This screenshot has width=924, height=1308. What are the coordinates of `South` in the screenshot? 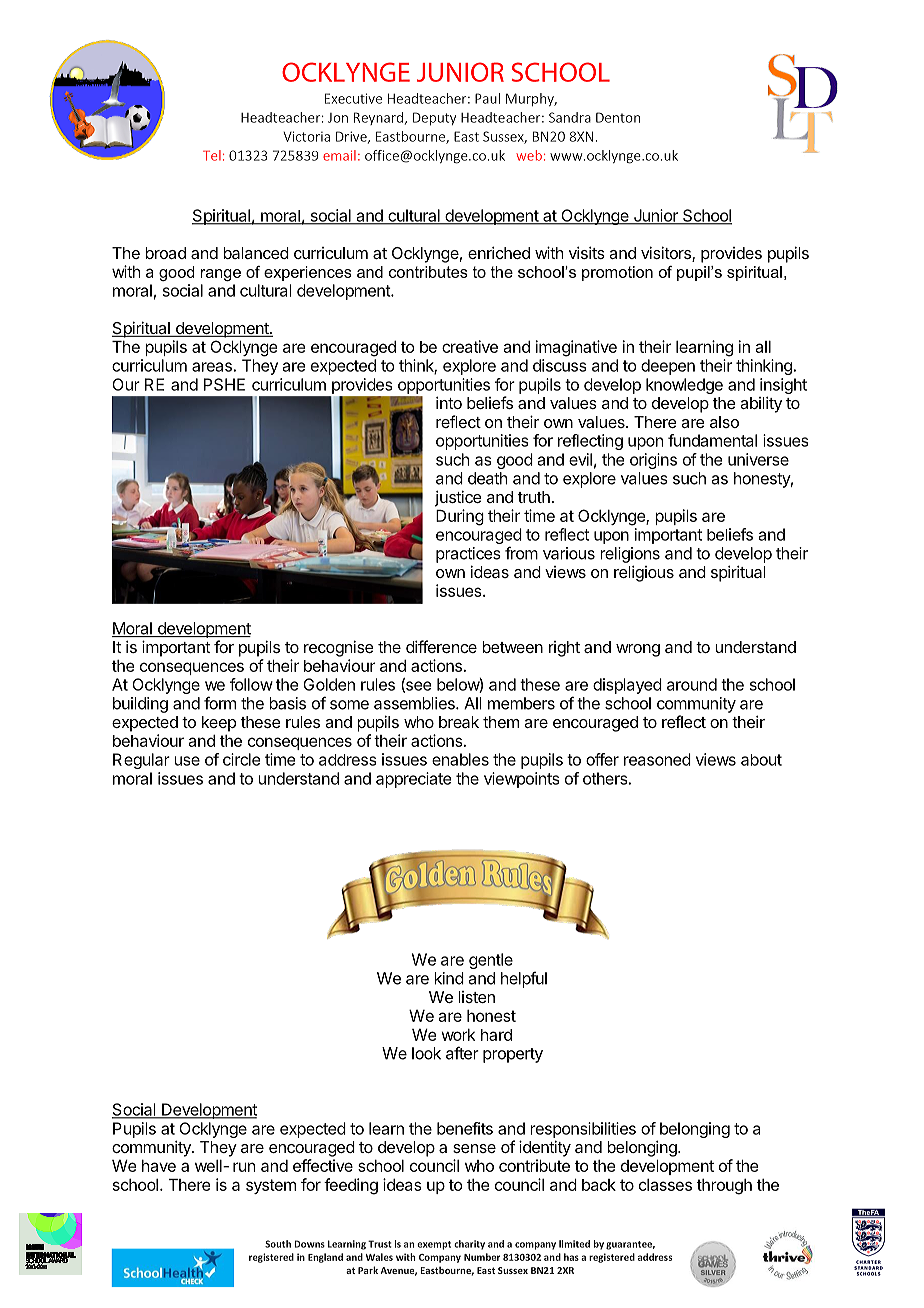 It's located at (278, 1244).
